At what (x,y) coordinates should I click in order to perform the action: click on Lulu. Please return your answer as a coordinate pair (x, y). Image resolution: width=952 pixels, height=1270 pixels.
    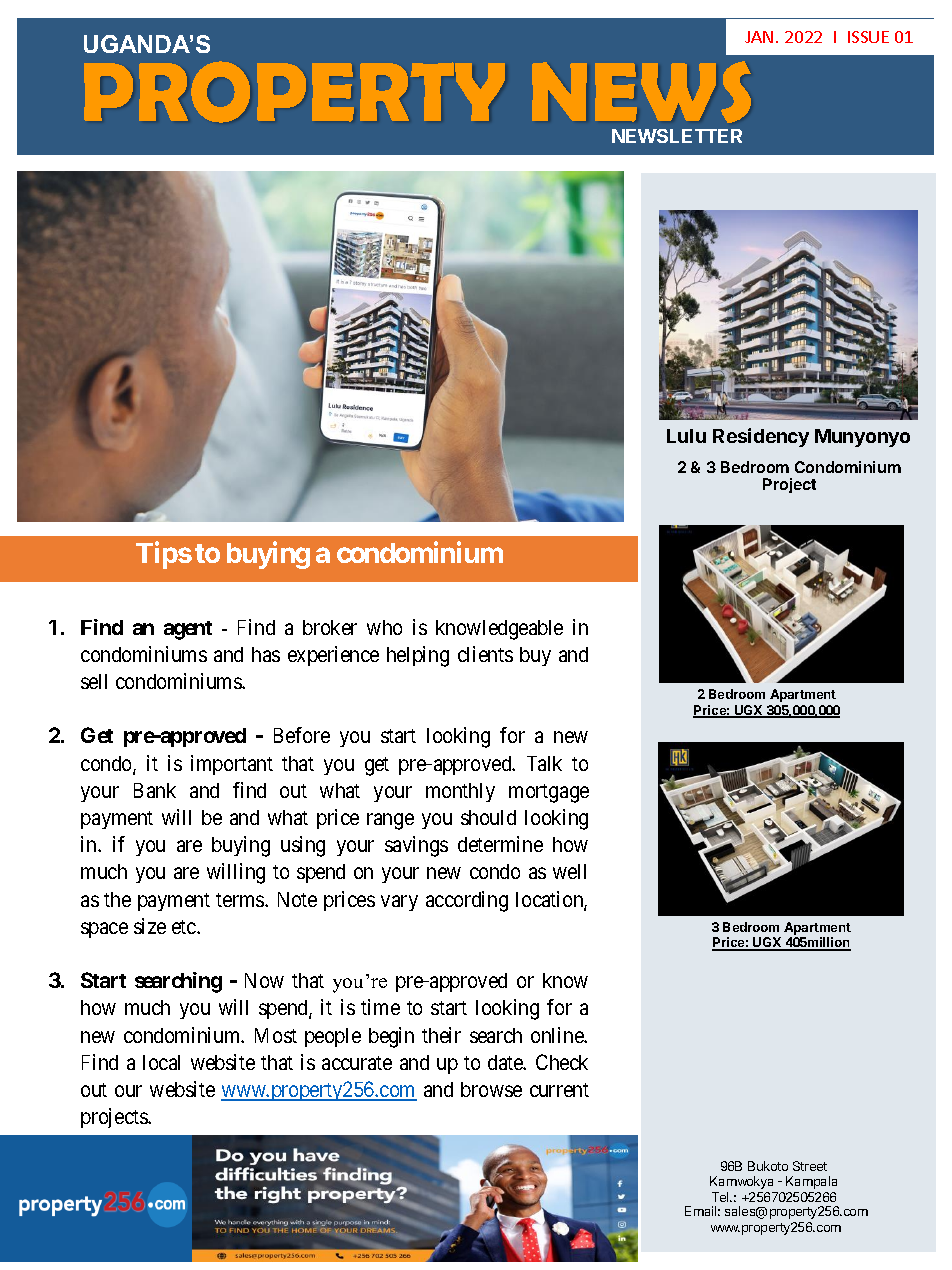
    Looking at the image, I should click on (686, 436).
